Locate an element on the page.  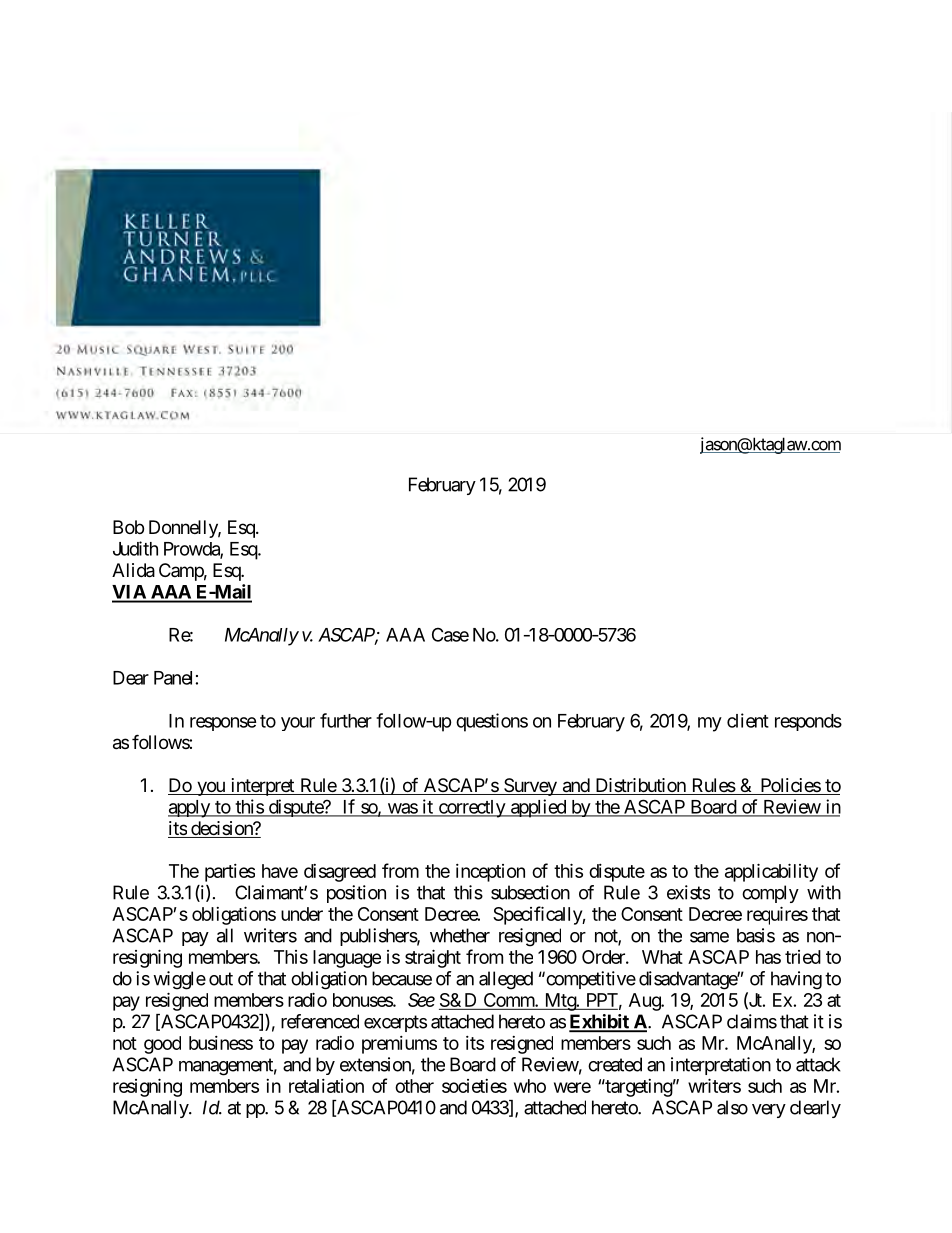
Survey is located at coordinates (530, 787).
